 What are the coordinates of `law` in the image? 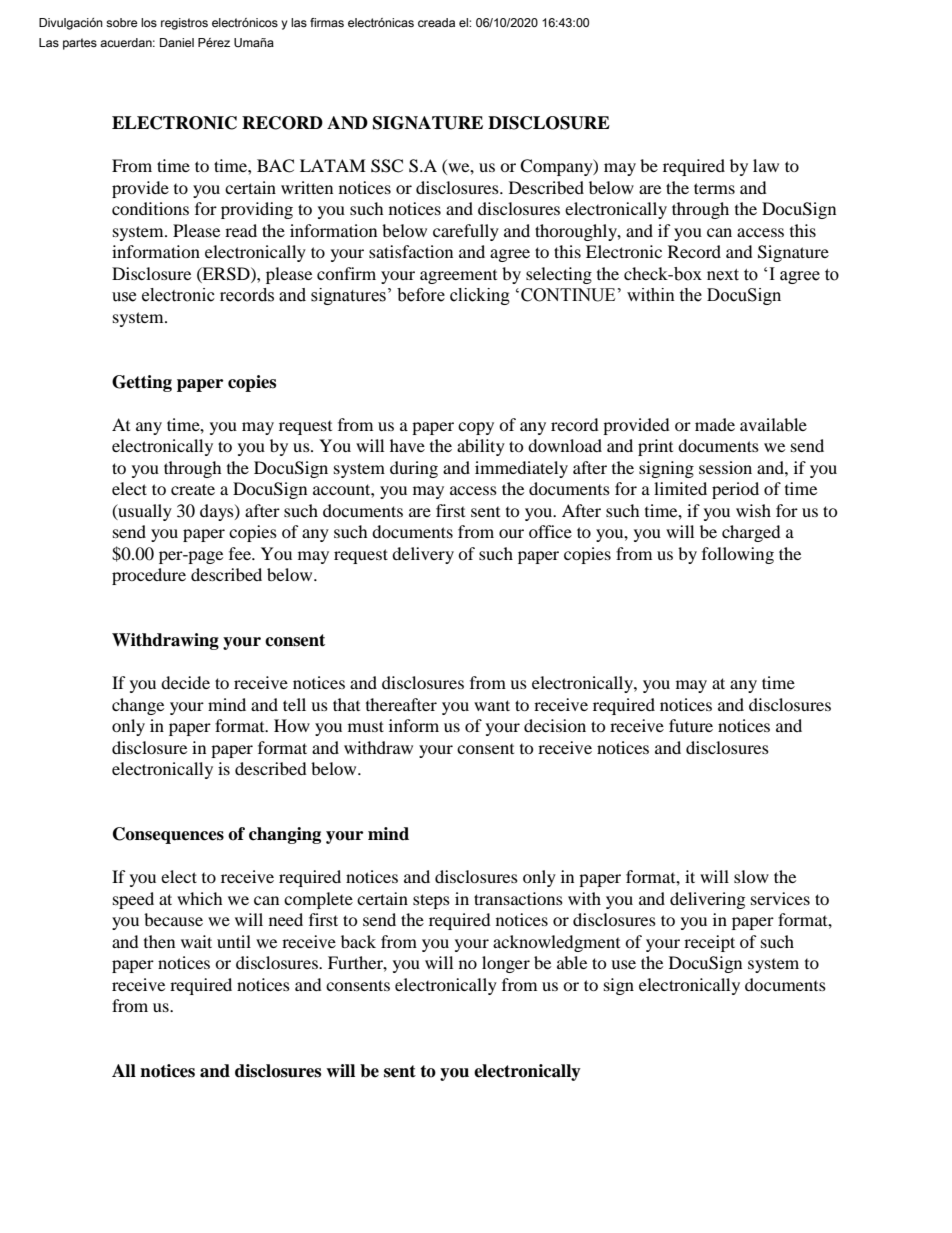 It's located at (766, 165).
